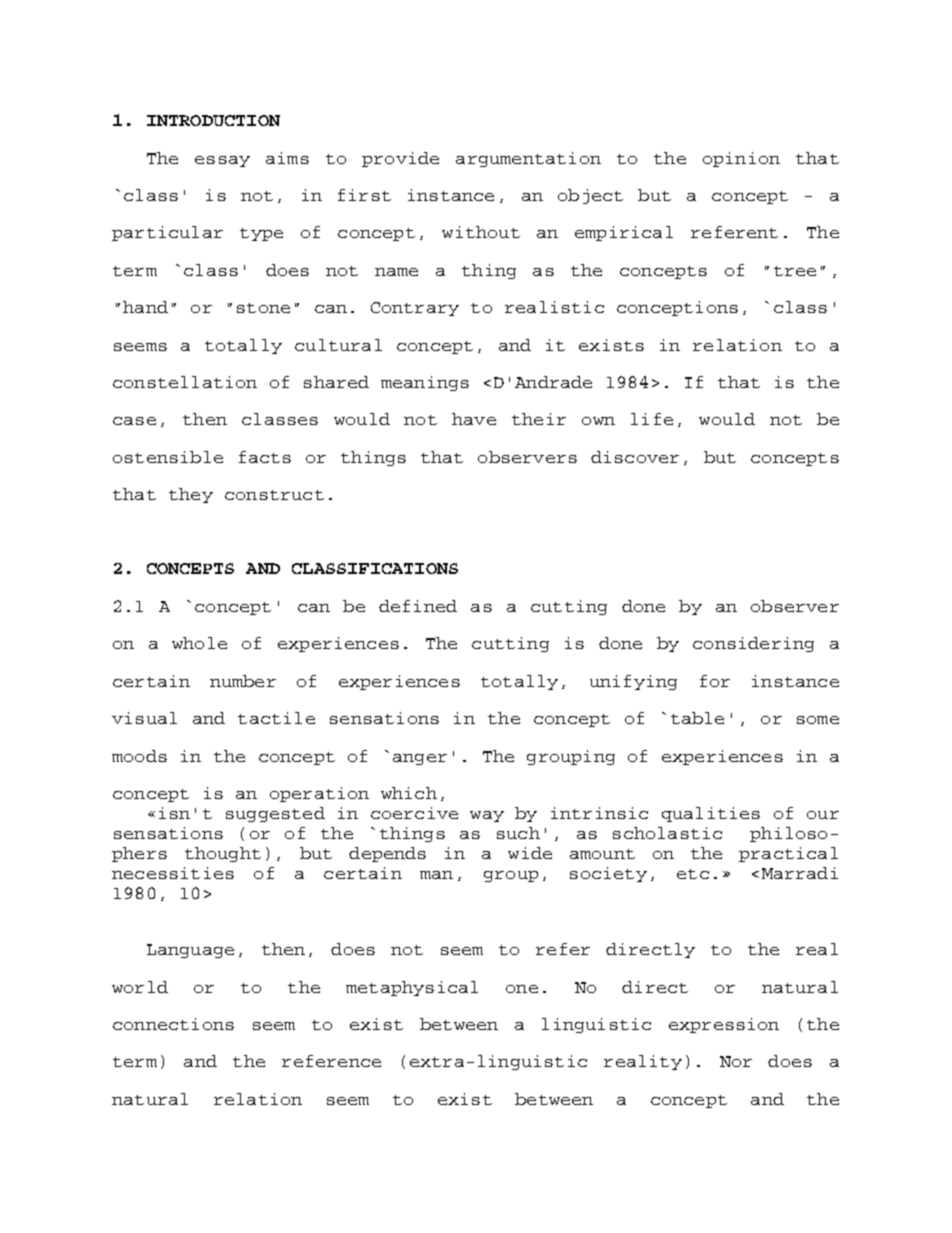 This page has height=1233, width=952. What do you see at coordinates (474, 419) in the page?
I see `have` at bounding box center [474, 419].
